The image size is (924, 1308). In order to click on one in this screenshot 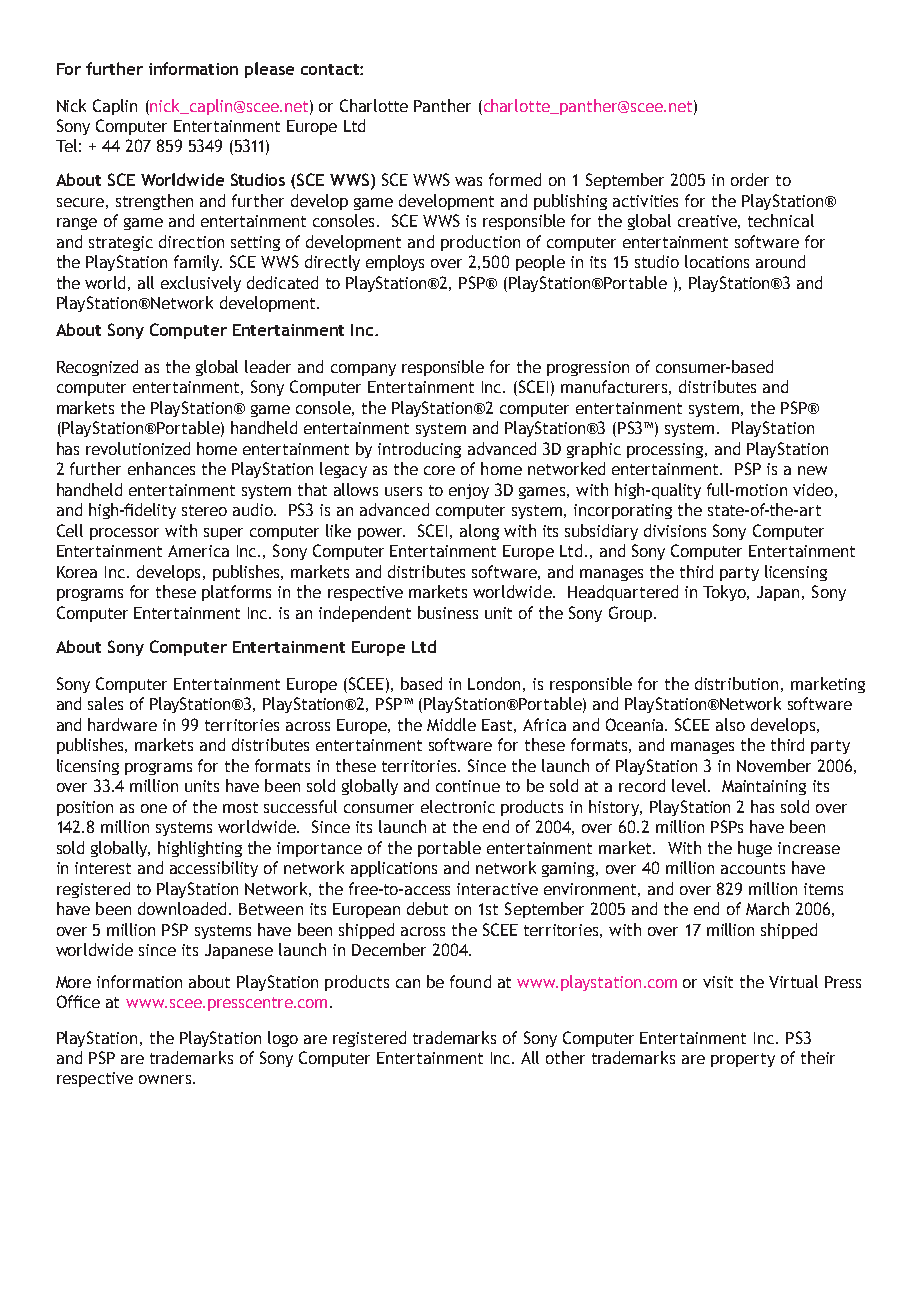, I will do `click(154, 808)`.
